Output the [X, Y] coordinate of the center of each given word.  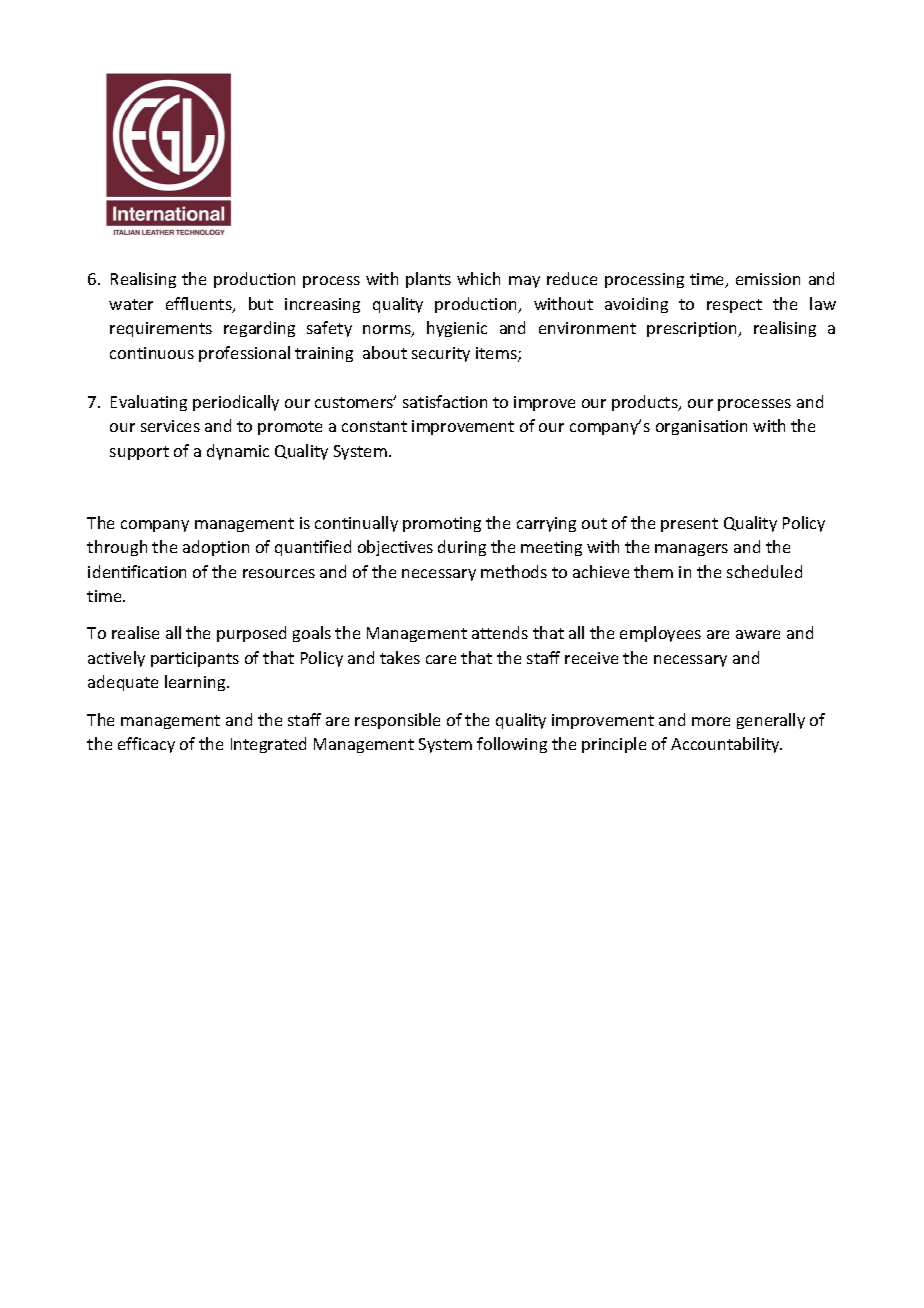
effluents [200, 305]
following [512, 745]
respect [734, 306]
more [711, 721]
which [478, 278]
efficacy [146, 745]
